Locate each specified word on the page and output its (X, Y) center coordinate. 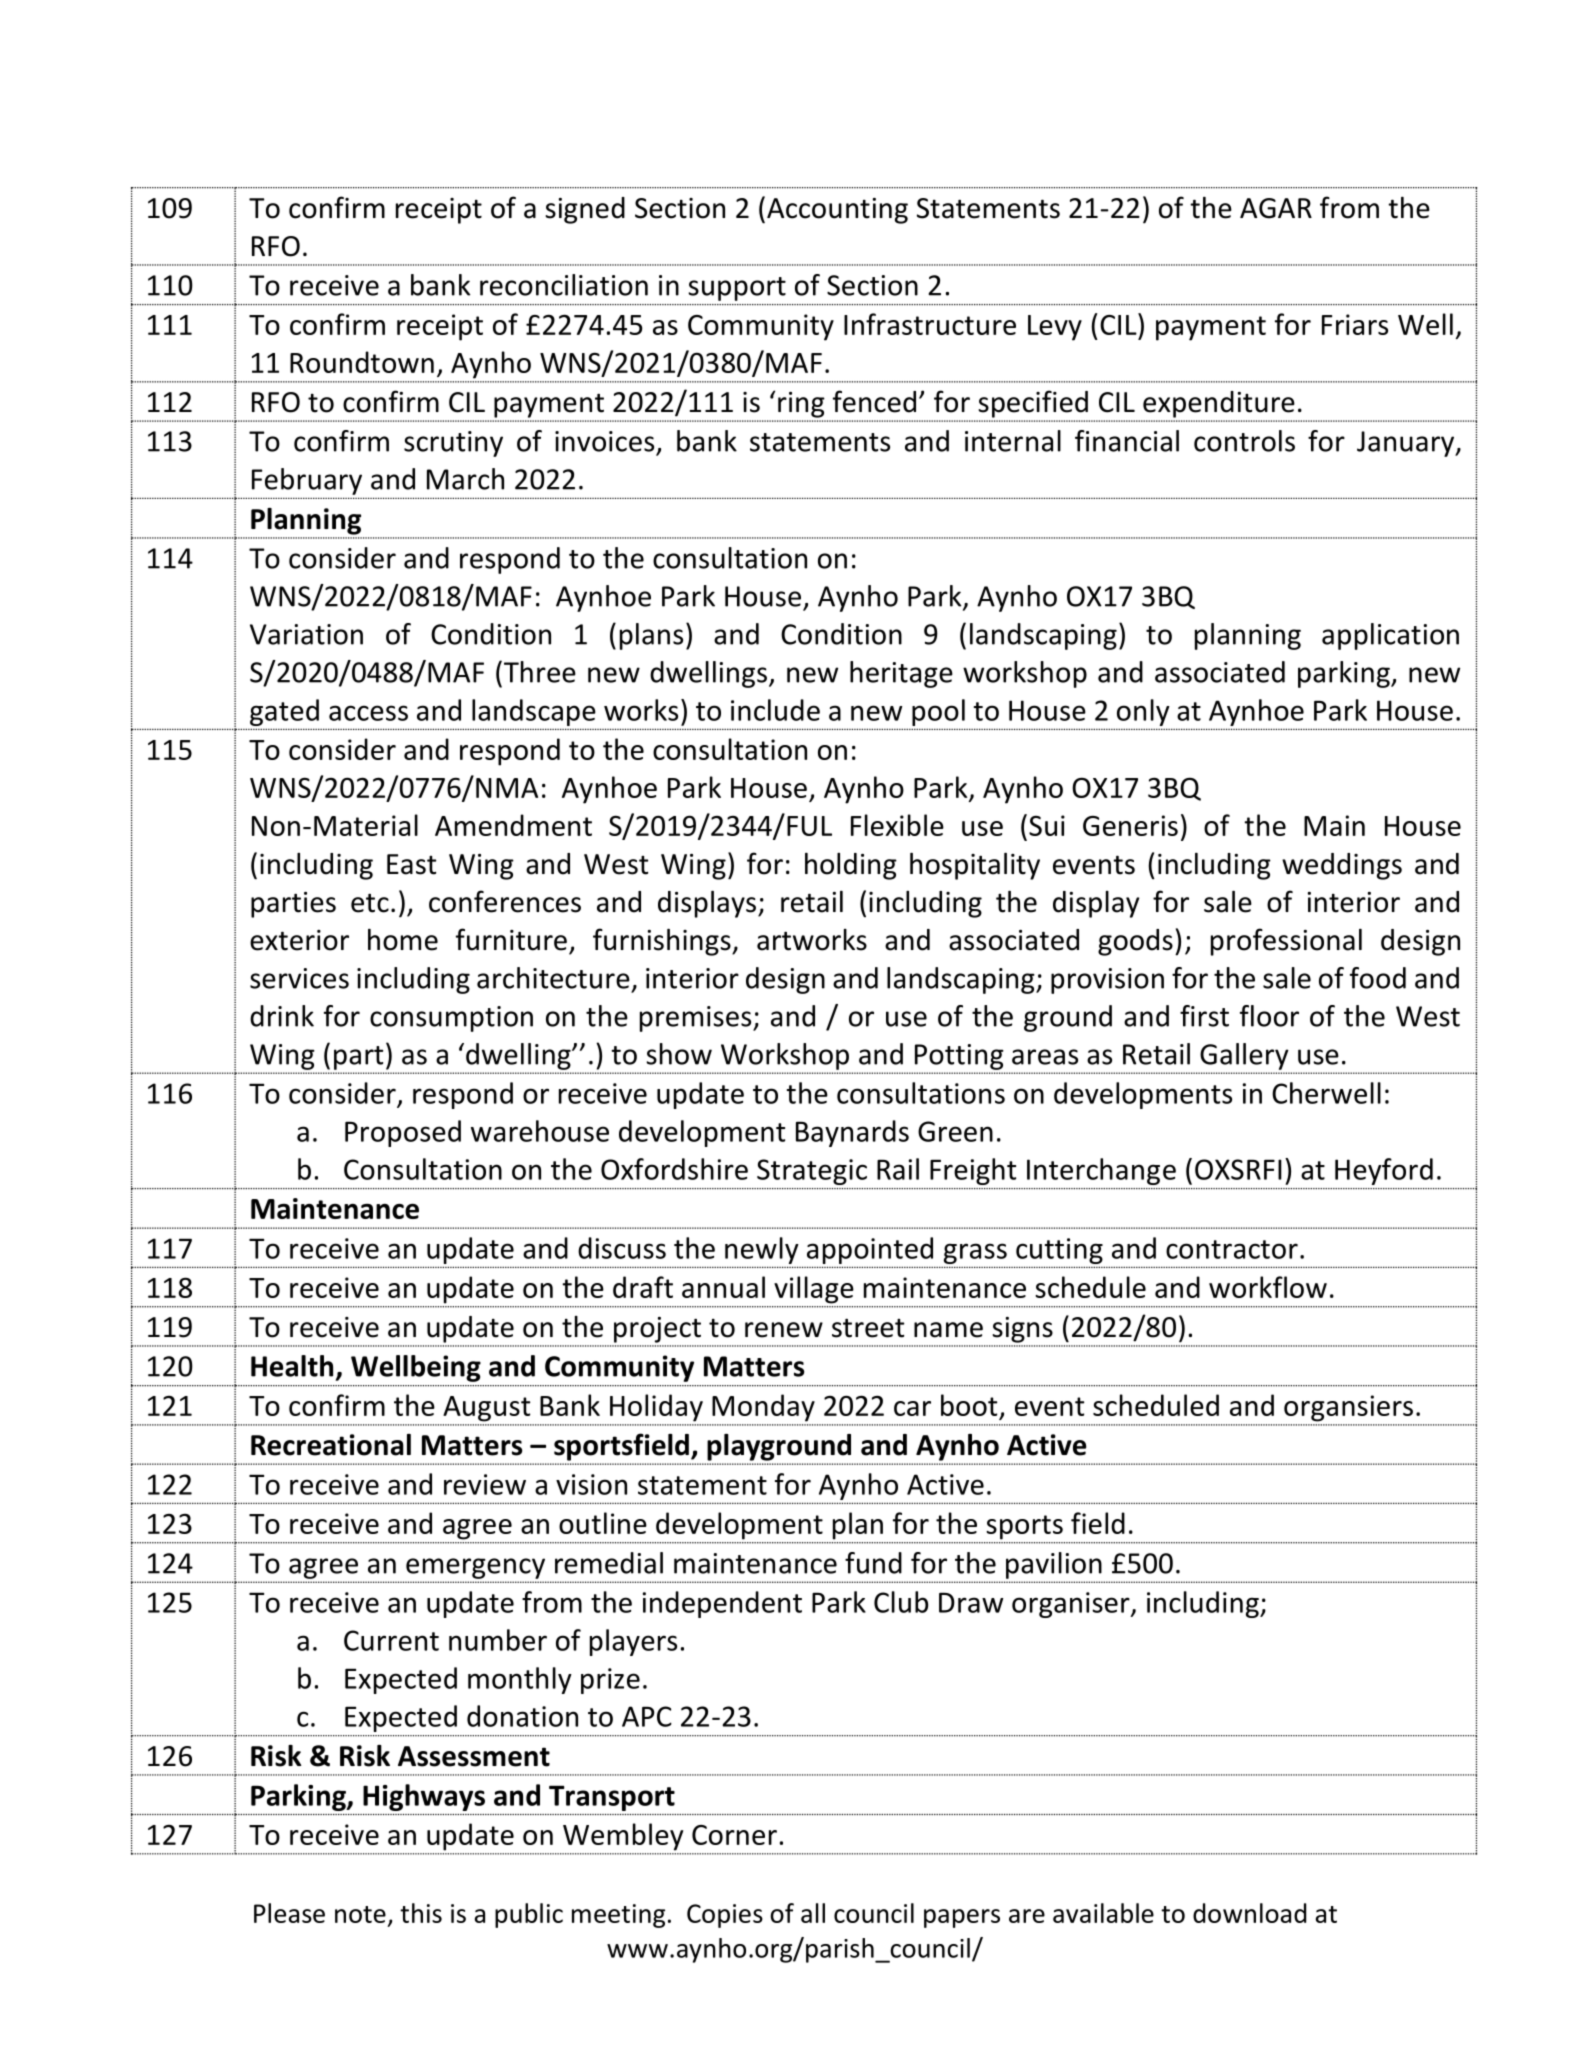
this (421, 1913)
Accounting (837, 211)
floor (1269, 1016)
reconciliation (564, 285)
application (1390, 636)
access (368, 713)
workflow (1268, 1287)
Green (955, 1131)
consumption (451, 1019)
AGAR (1276, 208)
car (912, 1408)
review (485, 1484)
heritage (901, 674)
